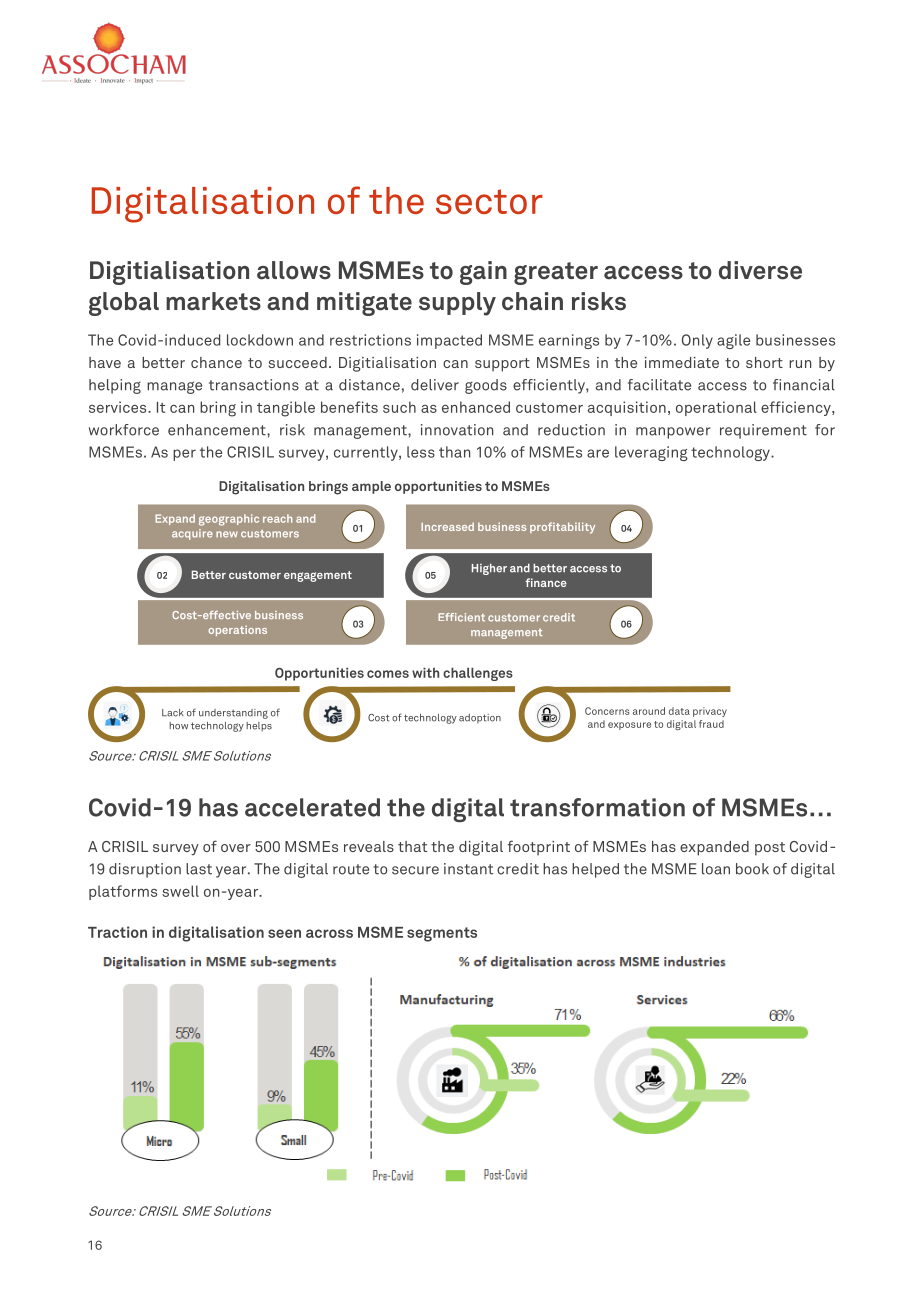 The width and height of the screenshot is (924, 1308). Describe the element at coordinates (294, 270) in the screenshot. I see `allows` at that location.
